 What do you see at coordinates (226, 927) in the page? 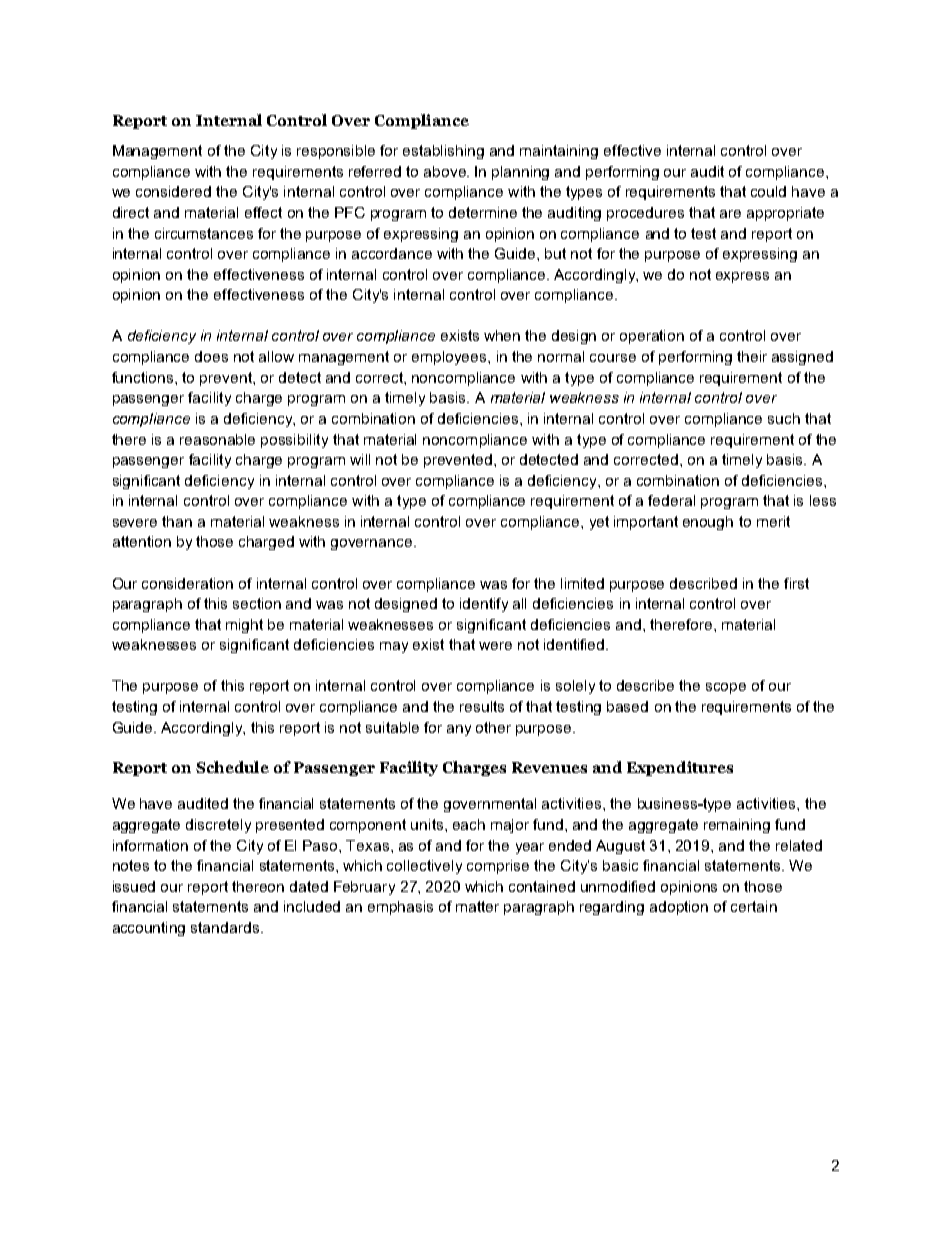
I see `standards` at bounding box center [226, 927].
